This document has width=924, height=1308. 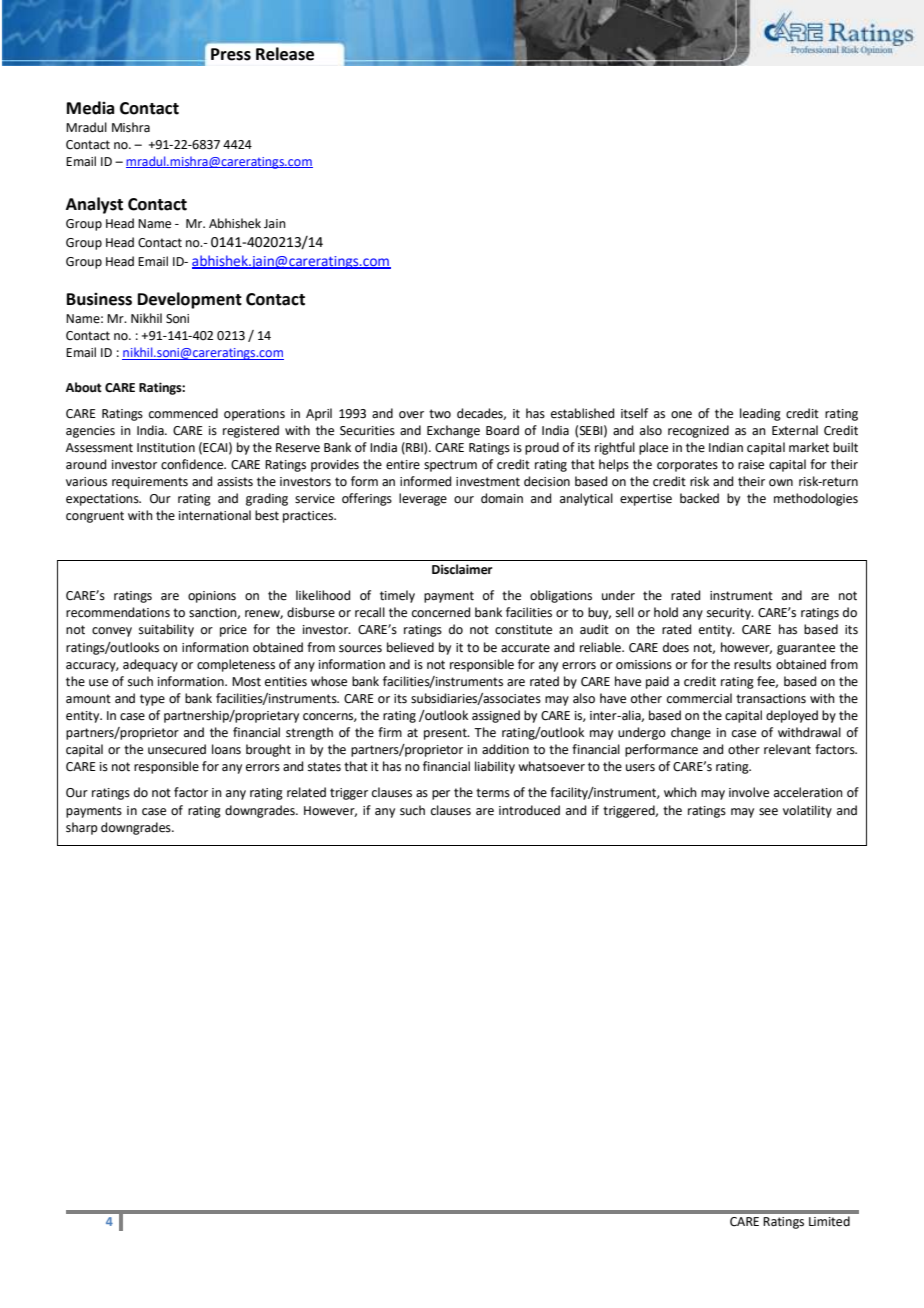 What do you see at coordinates (493, 793) in the document?
I see `terms` at bounding box center [493, 793].
